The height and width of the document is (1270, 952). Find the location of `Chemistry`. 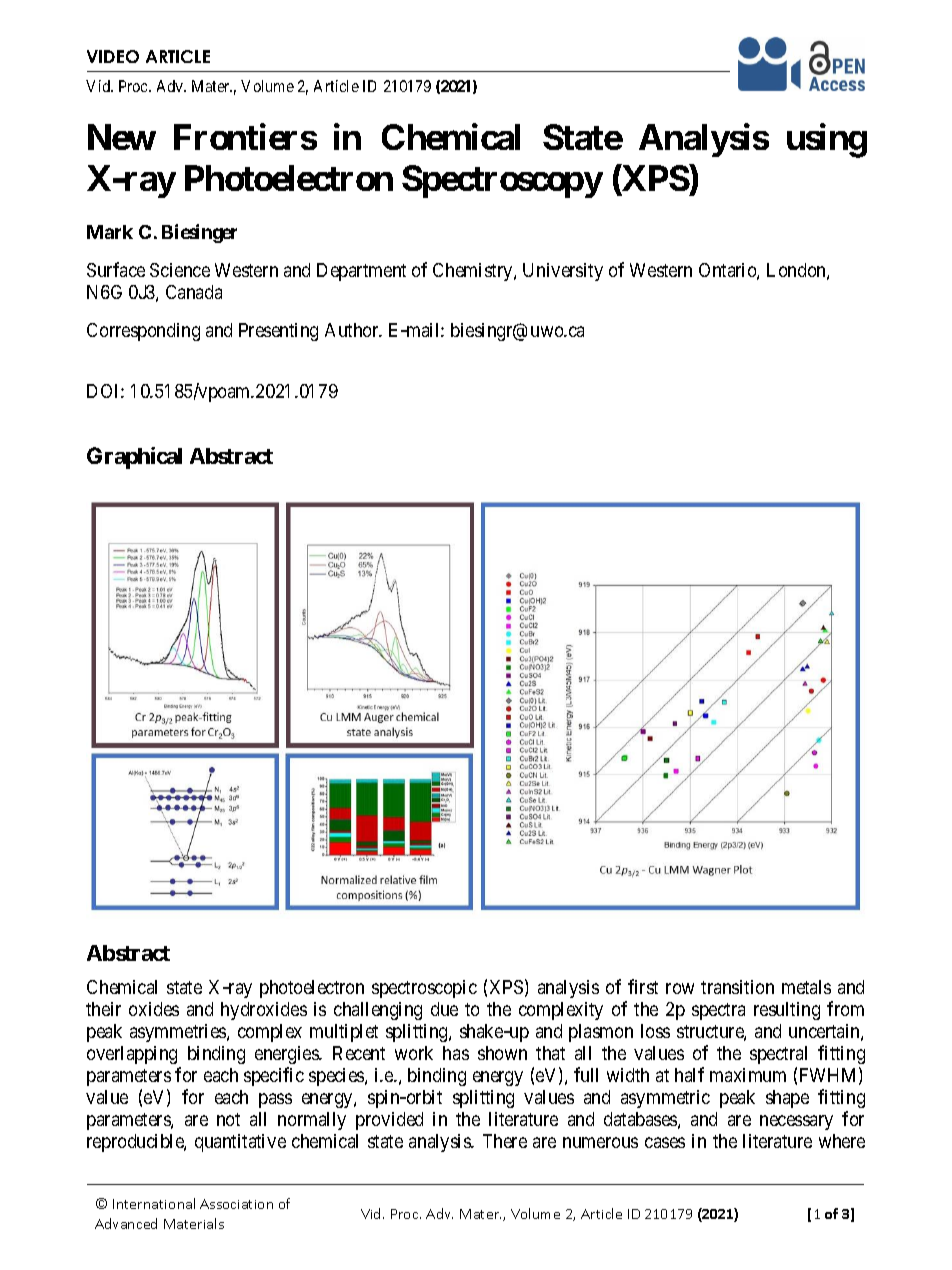

Chemistry is located at coordinates (474, 272).
